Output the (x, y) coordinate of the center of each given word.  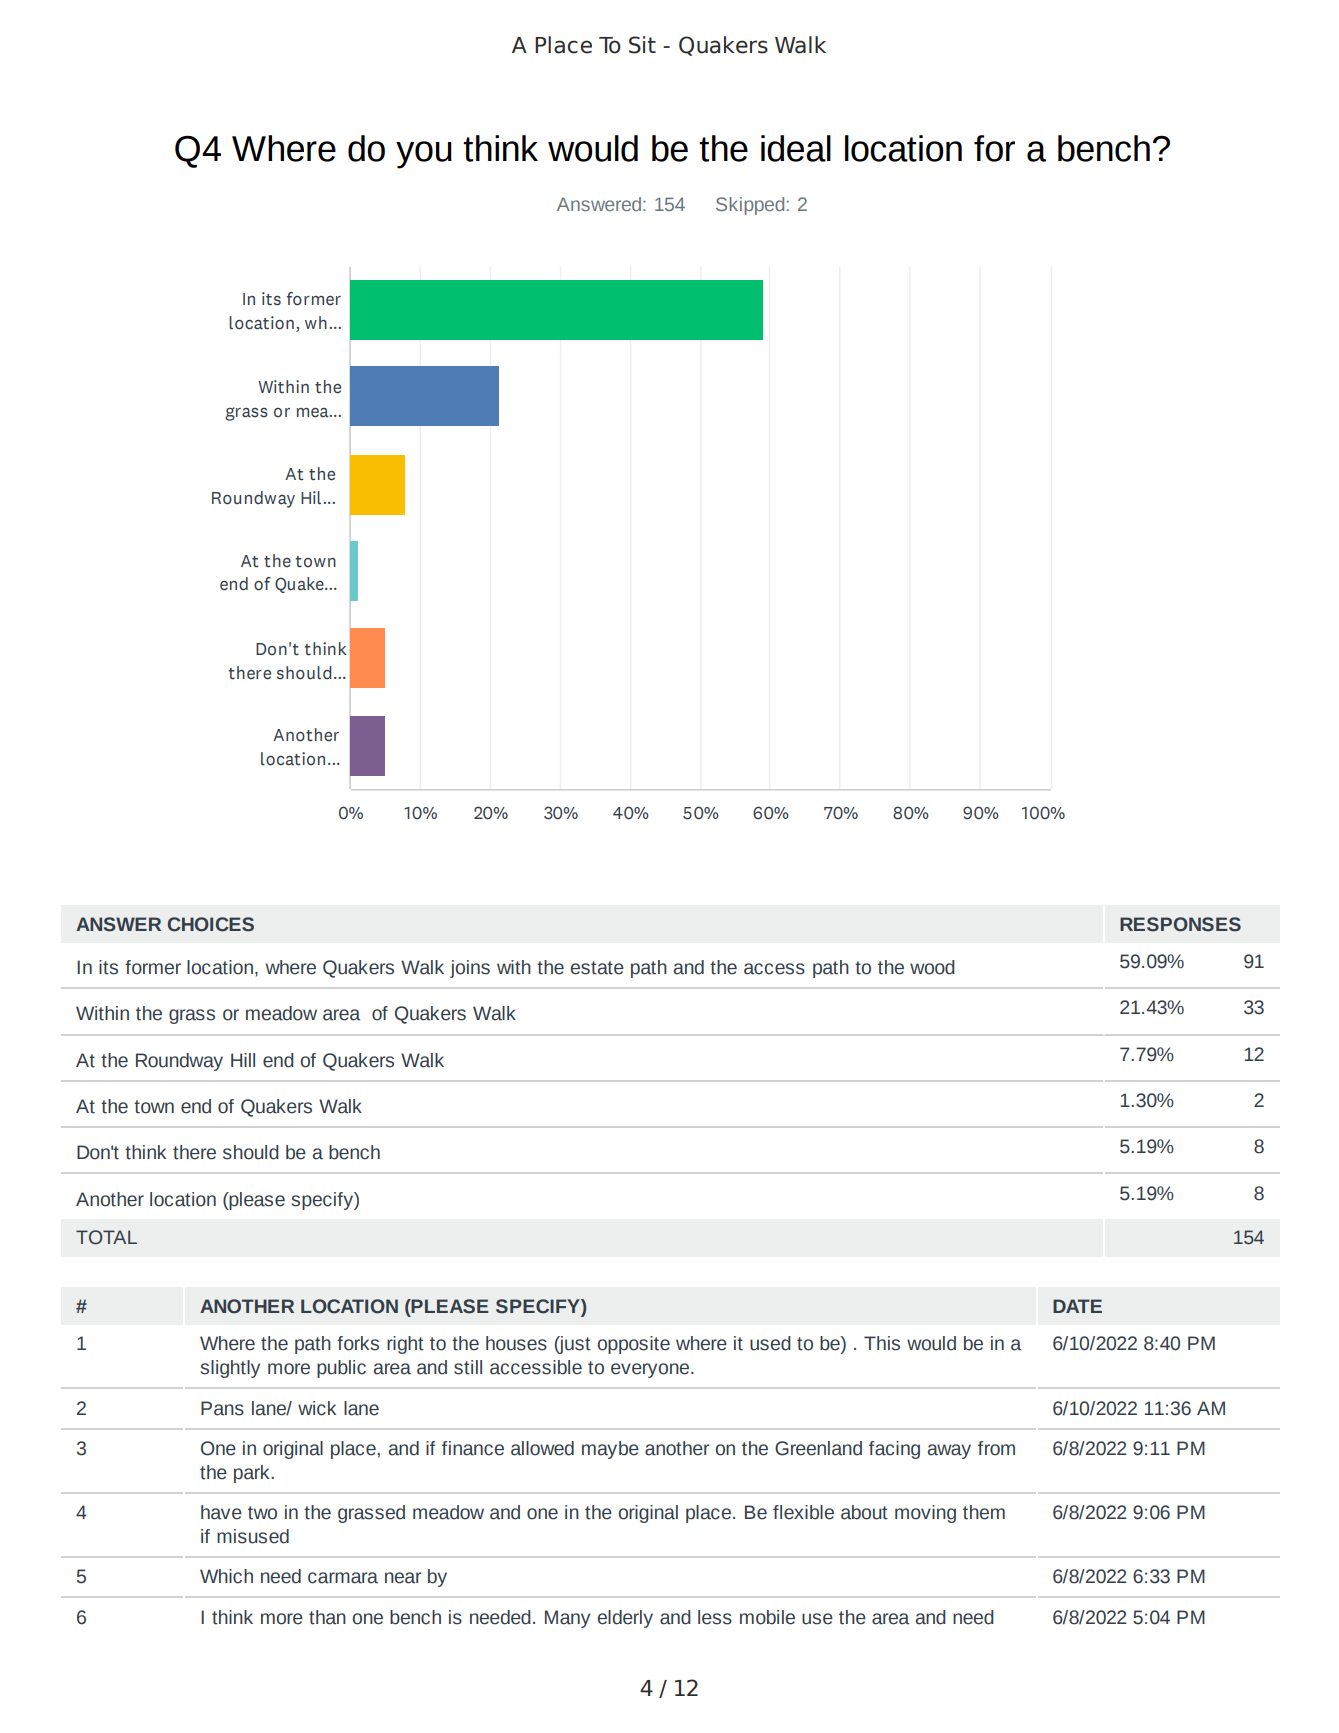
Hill (243, 1060)
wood (932, 967)
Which (226, 1576)
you (424, 155)
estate (597, 968)
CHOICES (211, 924)
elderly (625, 1619)
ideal (796, 148)
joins (470, 969)
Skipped (750, 206)
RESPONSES (1180, 924)
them (984, 1512)
